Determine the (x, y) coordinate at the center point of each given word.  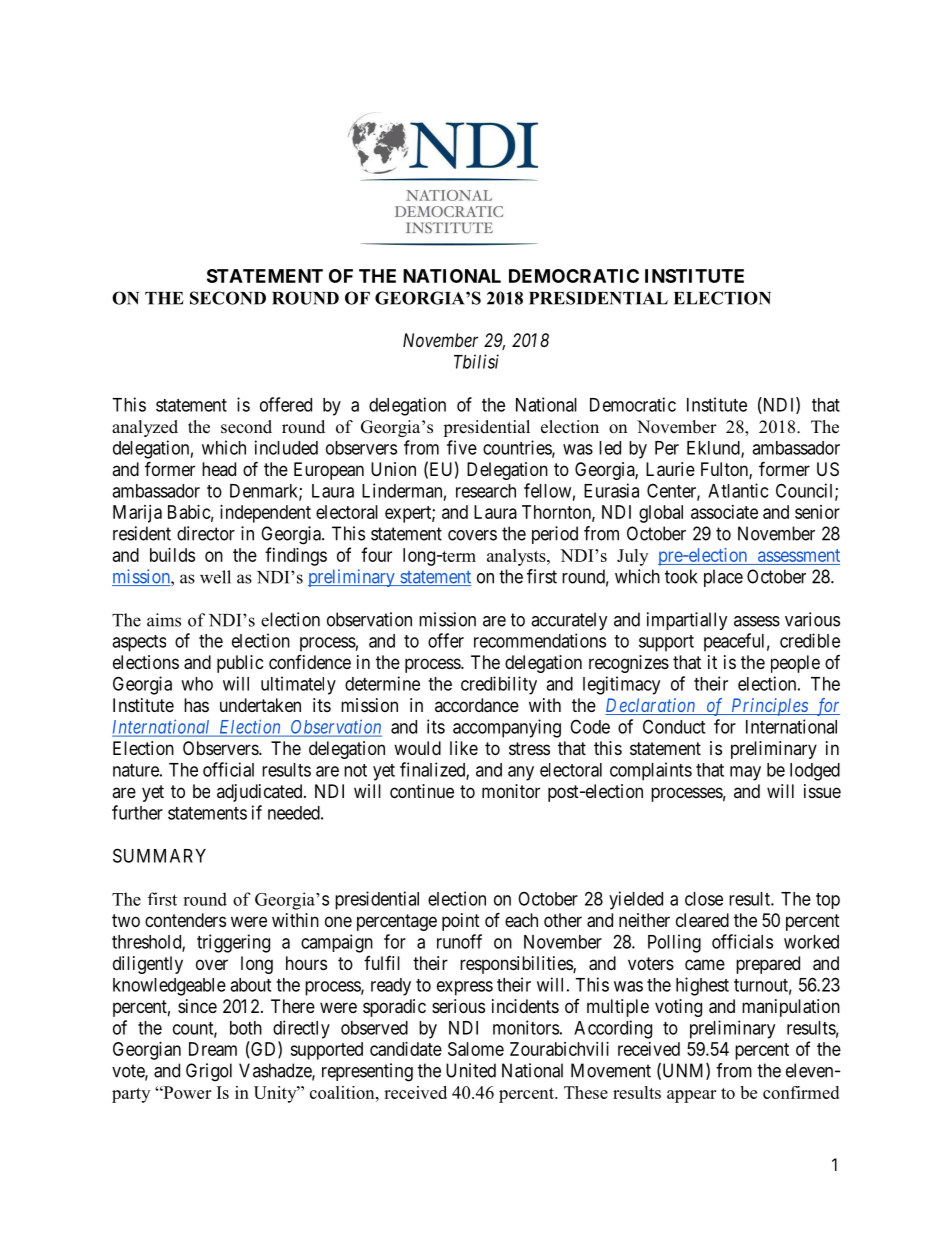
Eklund (714, 449)
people (795, 664)
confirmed (801, 1092)
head (219, 469)
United (471, 1070)
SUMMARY (159, 855)
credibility (499, 685)
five (462, 447)
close (704, 899)
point (461, 922)
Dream (213, 1049)
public (240, 664)
